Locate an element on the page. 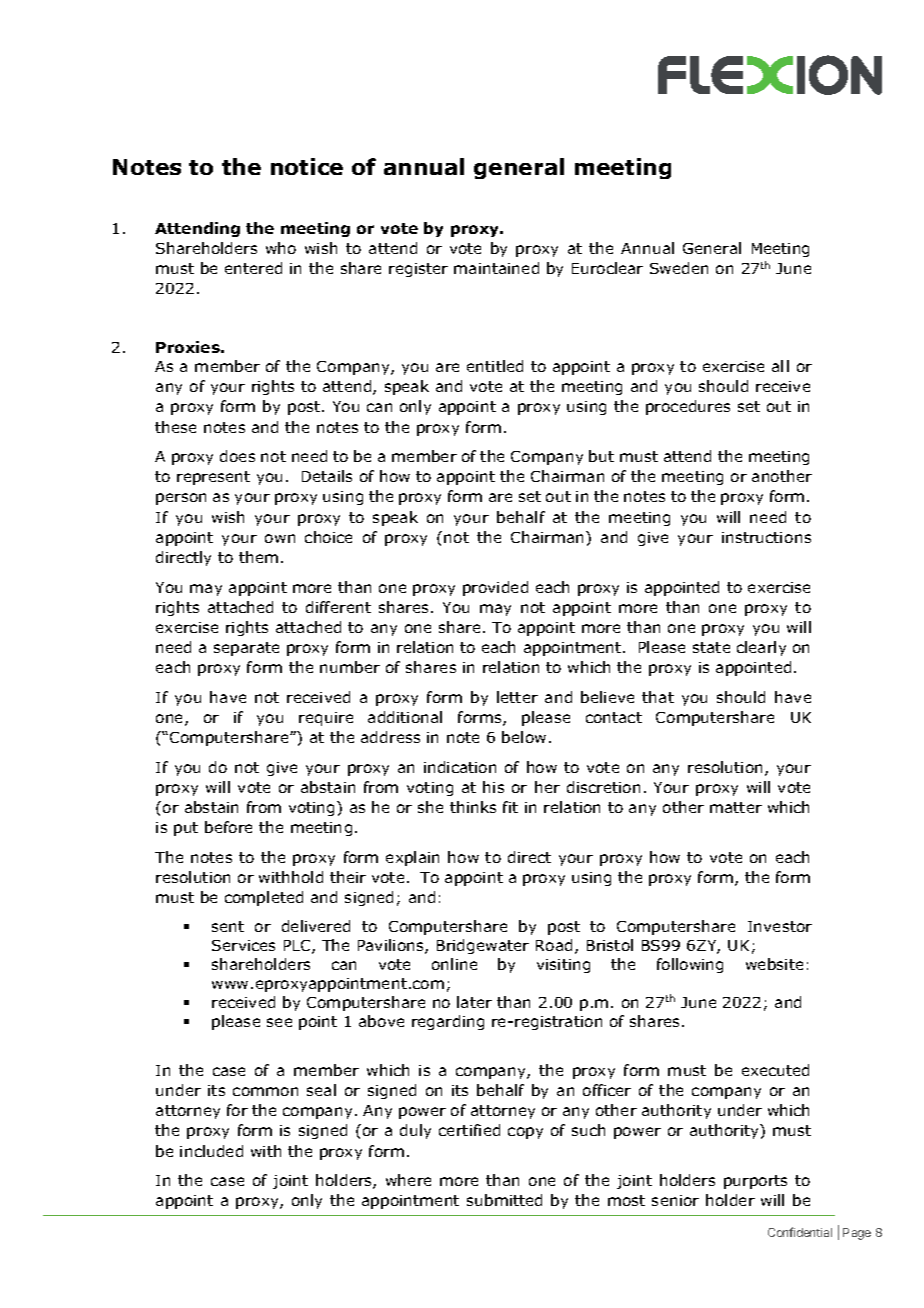 The width and height of the page is (924, 1308). instructions is located at coordinates (766, 537).
